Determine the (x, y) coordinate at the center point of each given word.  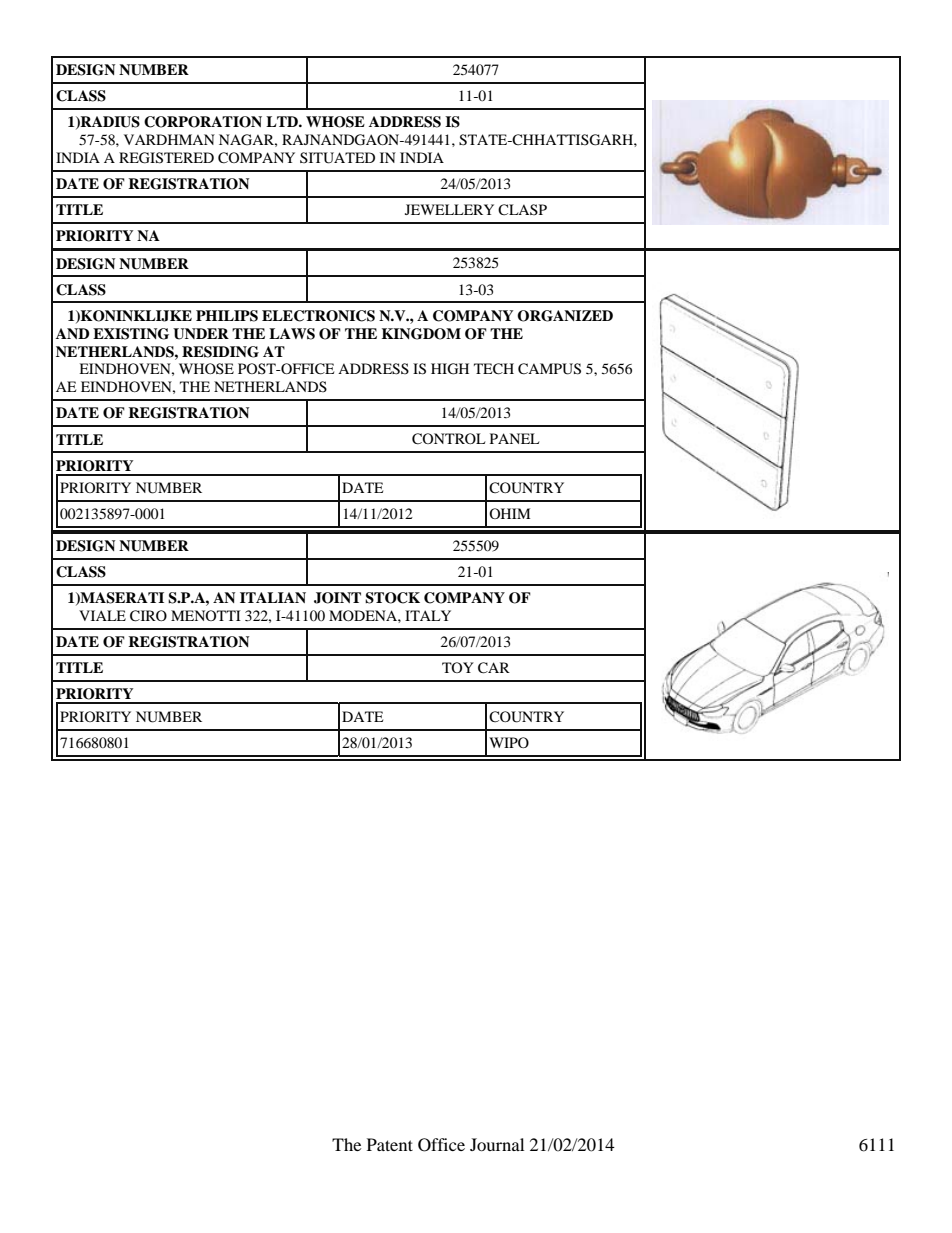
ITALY (428, 615)
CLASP (522, 210)
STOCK (392, 598)
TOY (458, 667)
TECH (494, 369)
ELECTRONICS (318, 316)
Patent (390, 1144)
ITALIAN (273, 597)
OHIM (509, 513)
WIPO (509, 742)
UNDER (201, 334)
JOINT (337, 598)
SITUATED (337, 158)
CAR (494, 668)
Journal (497, 1144)
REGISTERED (166, 158)
